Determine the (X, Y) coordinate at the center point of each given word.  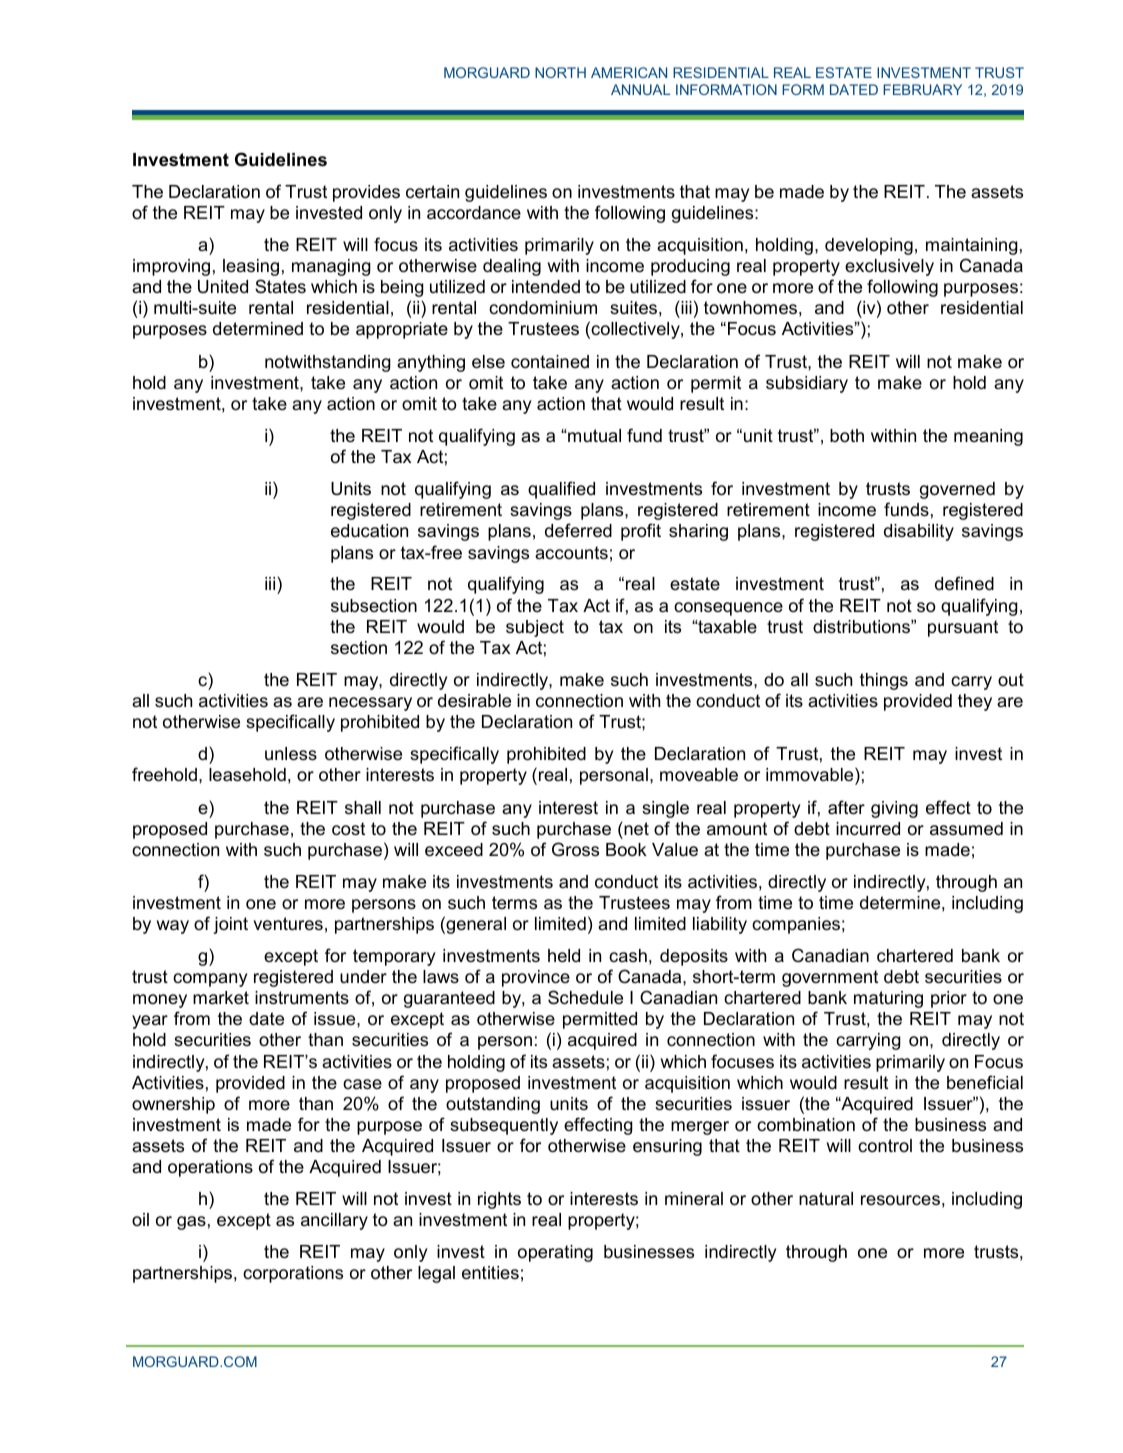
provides (366, 193)
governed (957, 490)
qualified (561, 490)
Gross (575, 849)
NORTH (560, 72)
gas (191, 1223)
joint (230, 925)
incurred (868, 828)
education (369, 530)
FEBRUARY (922, 89)
